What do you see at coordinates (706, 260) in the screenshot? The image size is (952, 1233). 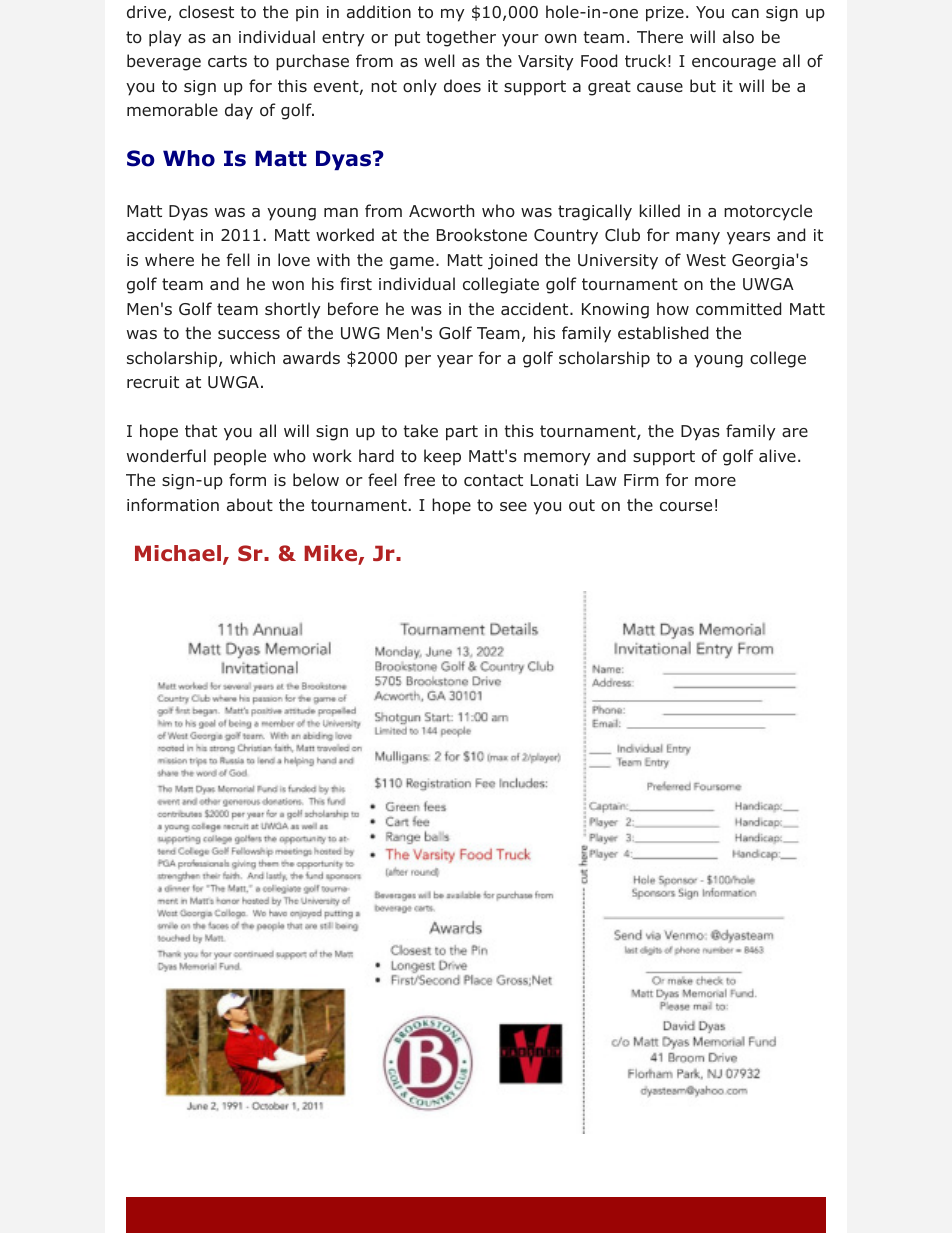 I see `West` at bounding box center [706, 260].
